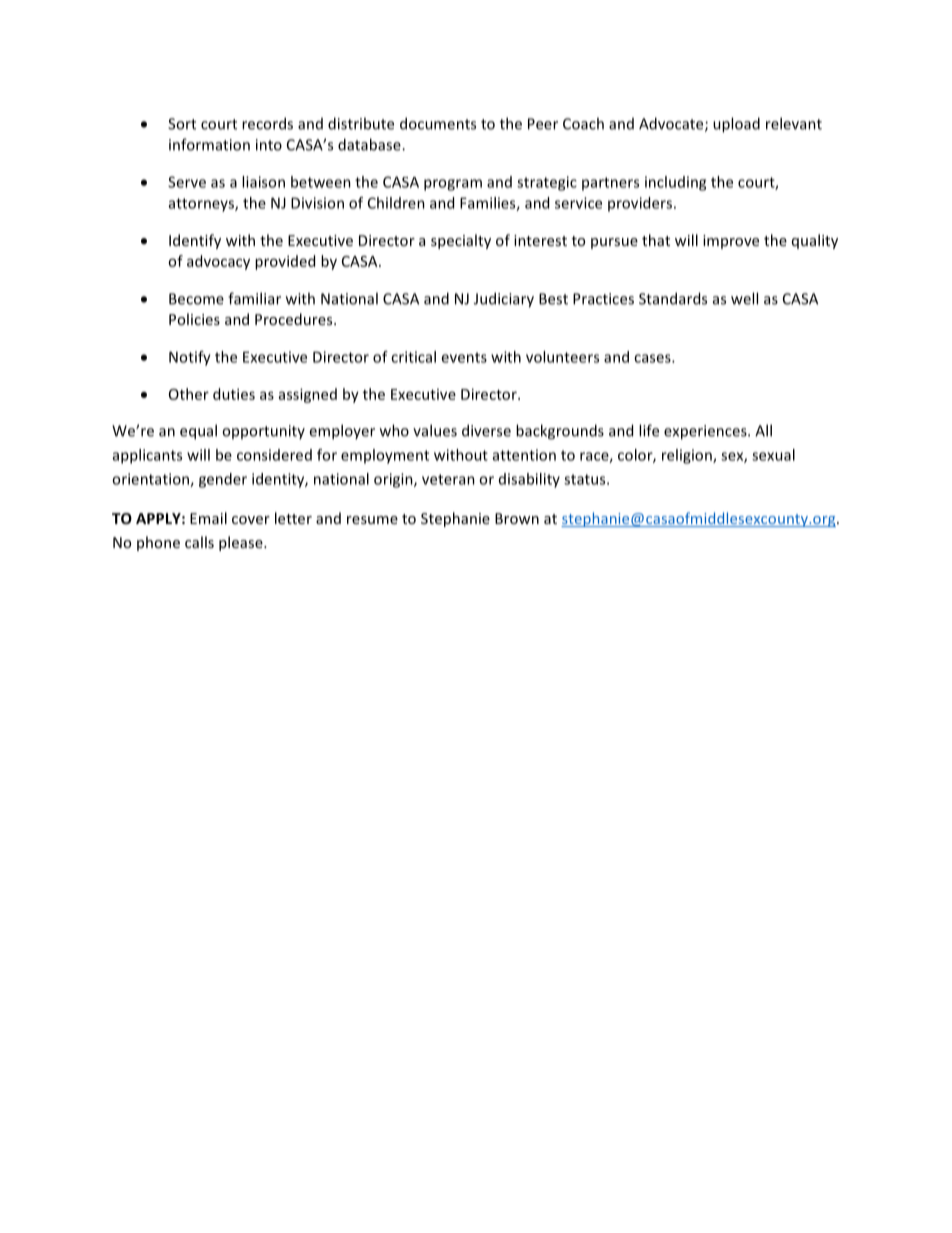  I want to click on well, so click(744, 298).
